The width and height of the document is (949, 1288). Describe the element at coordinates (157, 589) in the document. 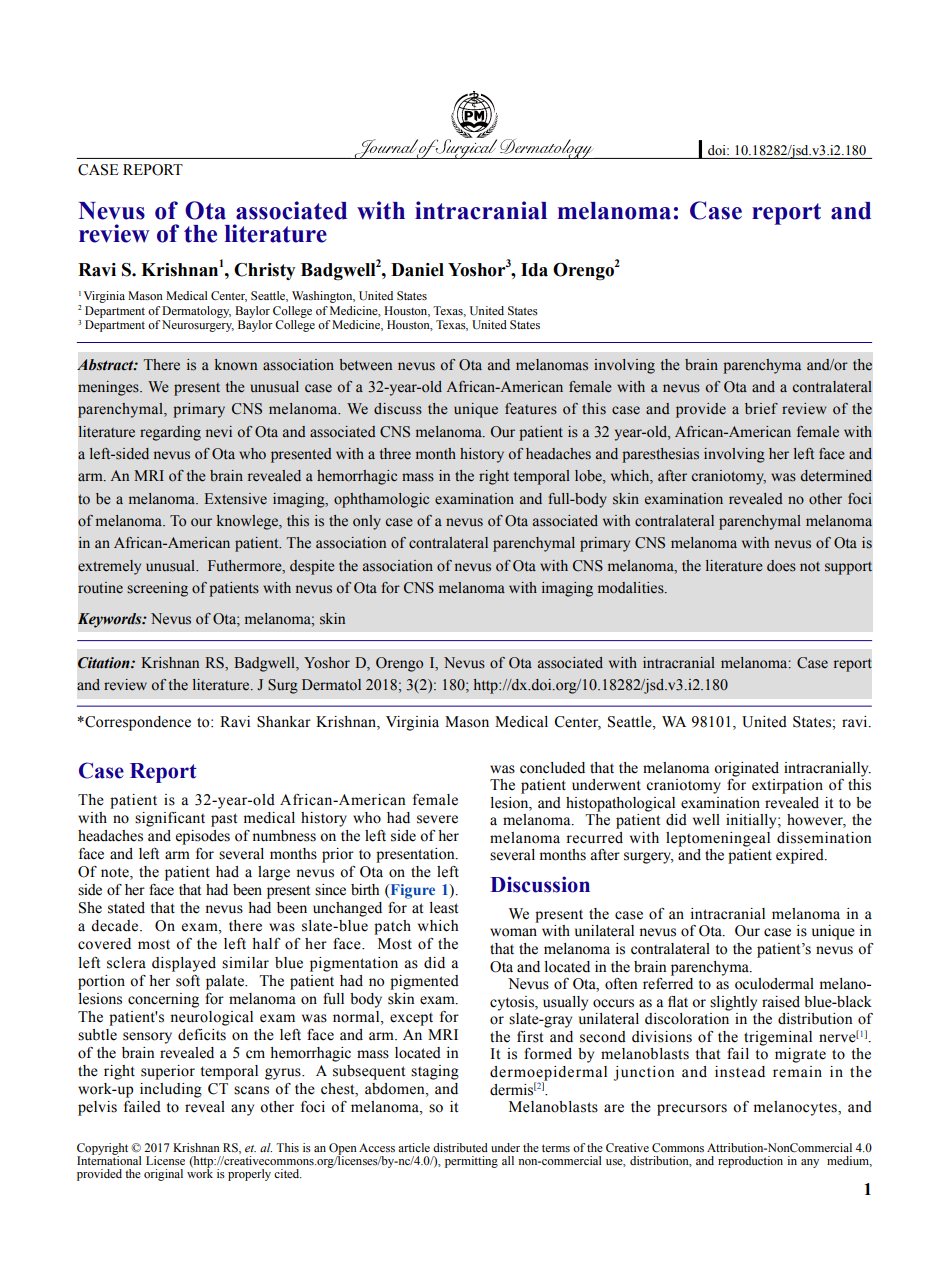

I see `screening` at that location.
